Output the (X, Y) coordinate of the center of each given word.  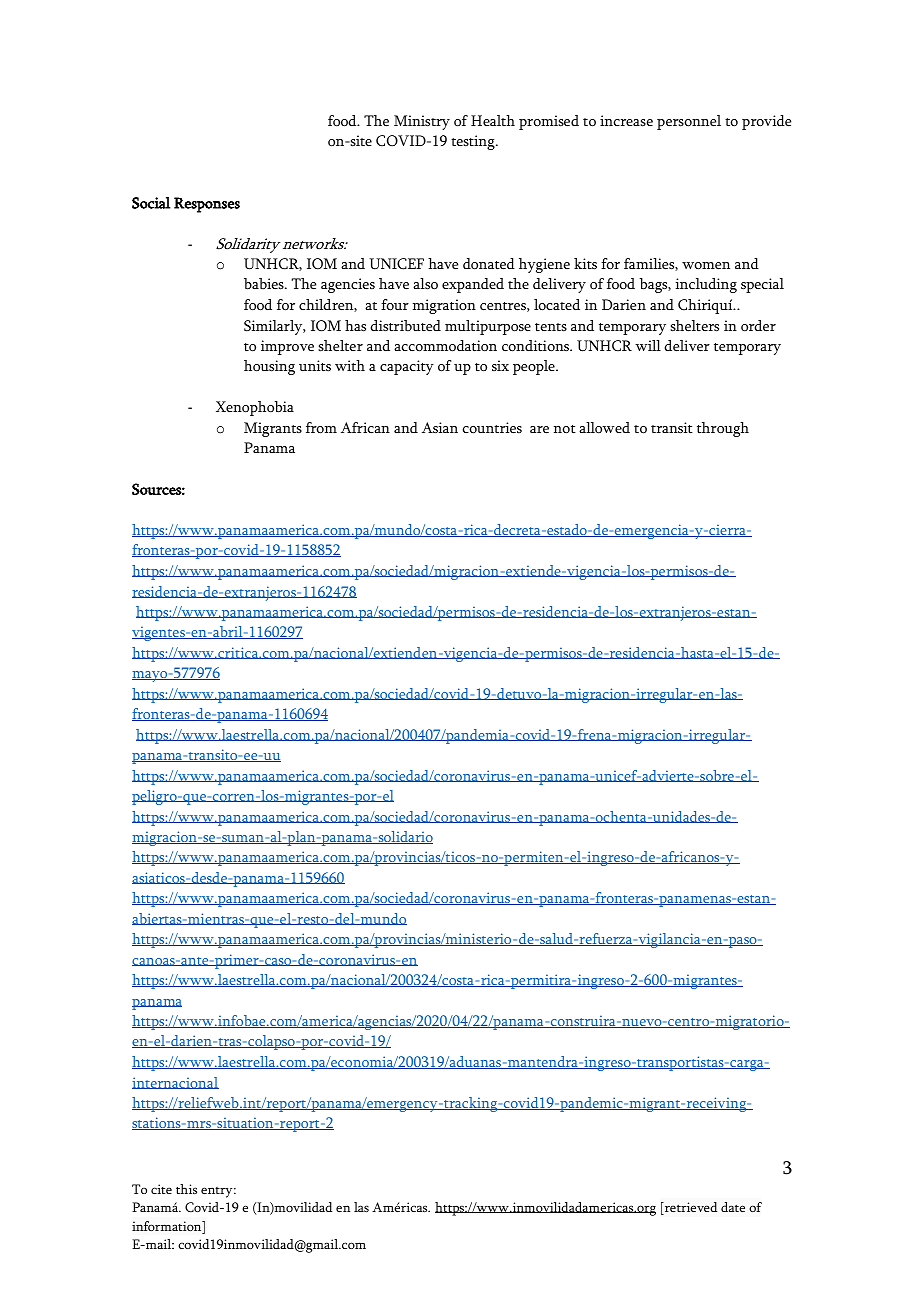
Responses (207, 205)
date (733, 1207)
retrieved (689, 1208)
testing (474, 142)
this (186, 1189)
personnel (689, 122)
